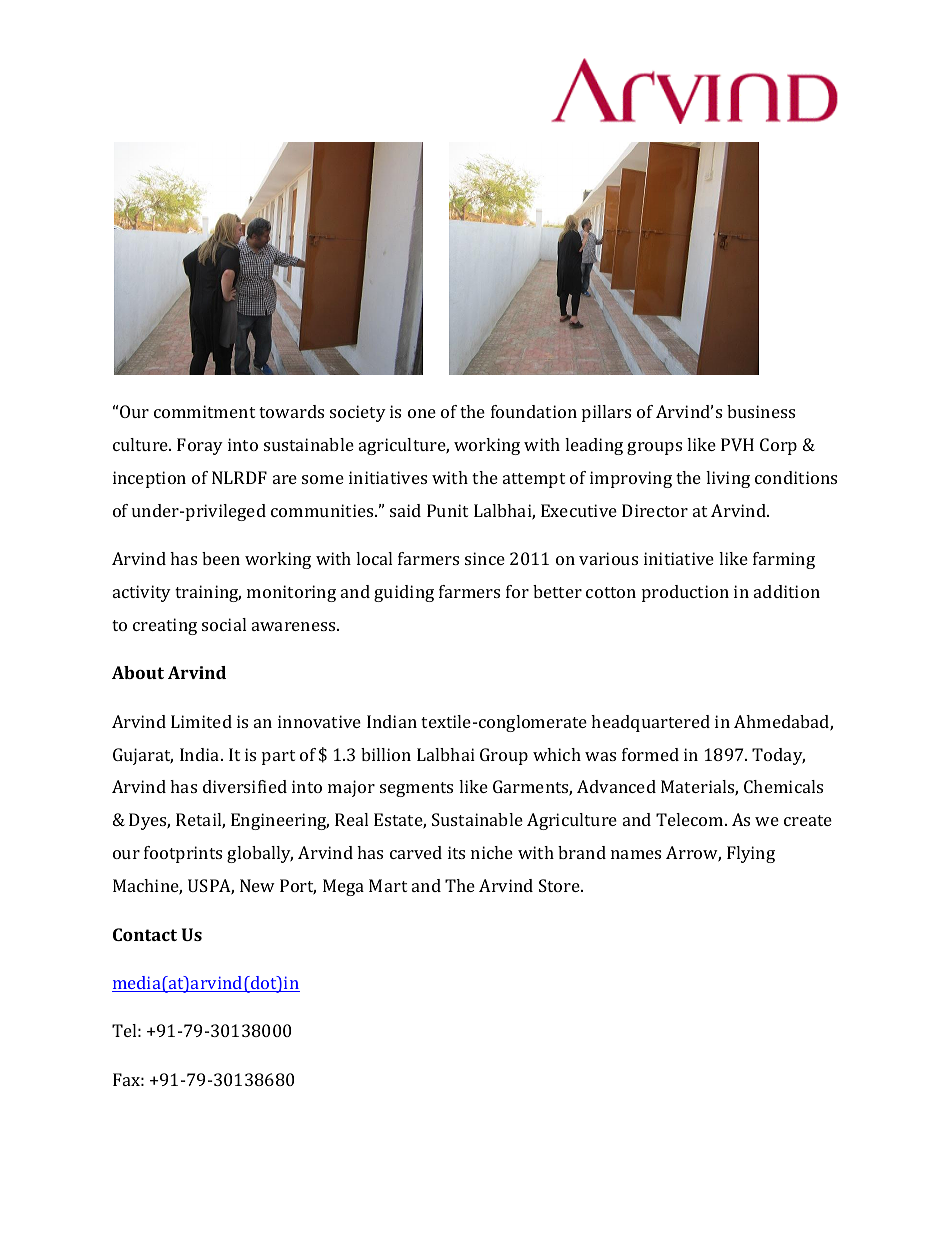 Image resolution: width=952 pixels, height=1233 pixels. I want to click on innovative, so click(319, 721).
